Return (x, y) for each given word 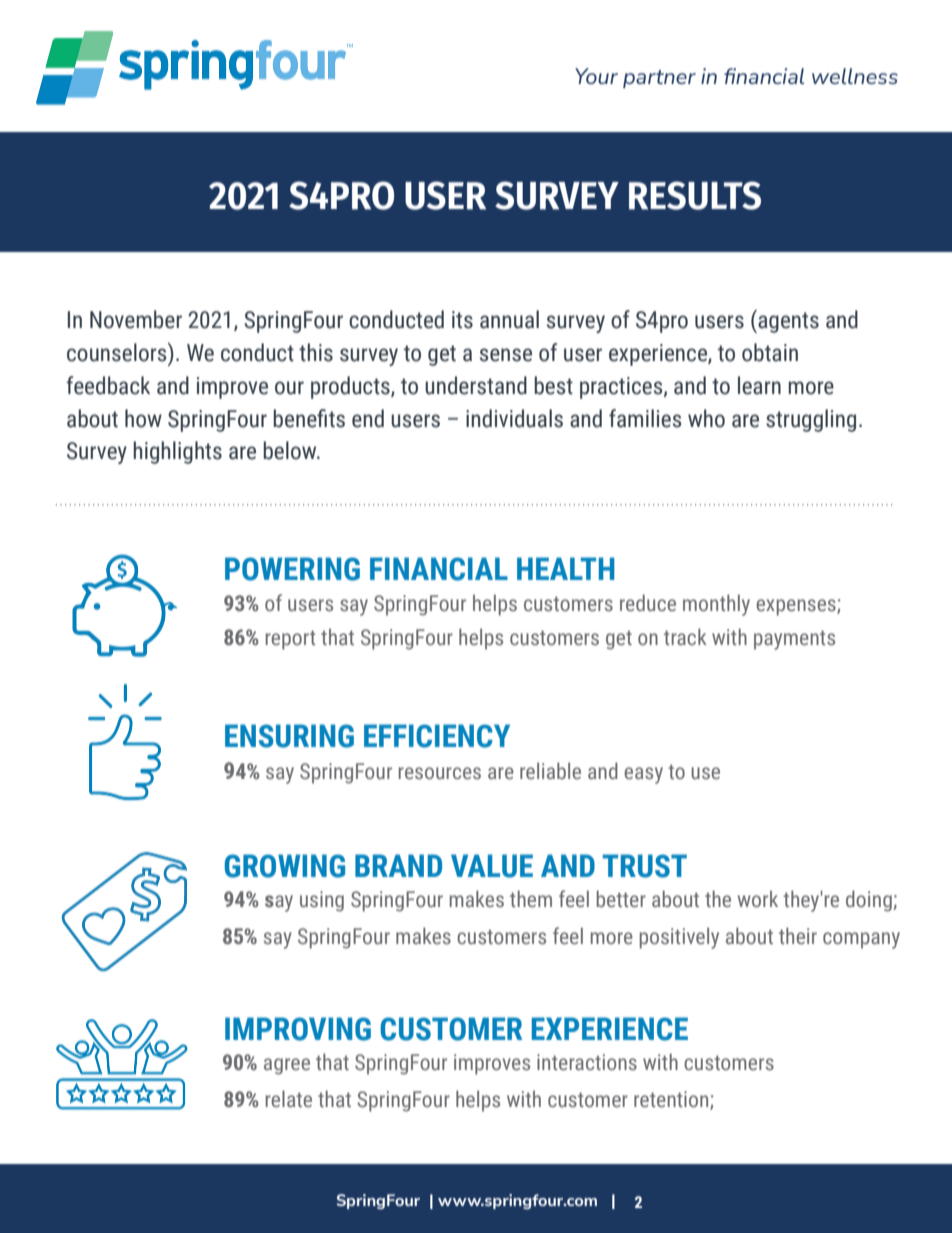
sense (506, 355)
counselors (118, 352)
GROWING (285, 866)
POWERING (292, 569)
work (758, 899)
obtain (770, 352)
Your (596, 76)
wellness (855, 76)
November (136, 319)
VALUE (492, 866)
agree (287, 1066)
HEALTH (566, 568)
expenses (797, 607)
